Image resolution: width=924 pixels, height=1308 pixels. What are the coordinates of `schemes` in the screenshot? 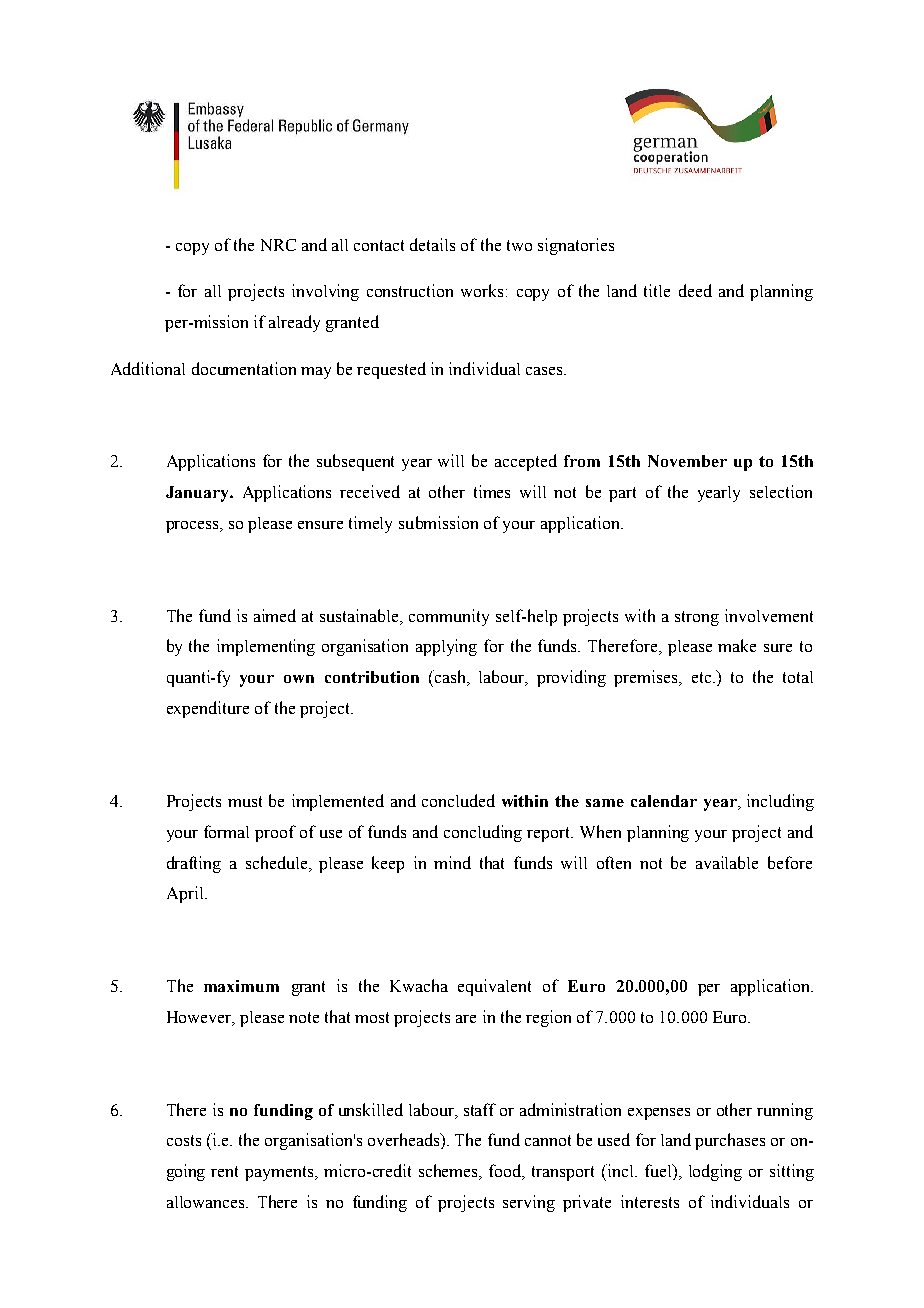 It's located at (450, 1172).
